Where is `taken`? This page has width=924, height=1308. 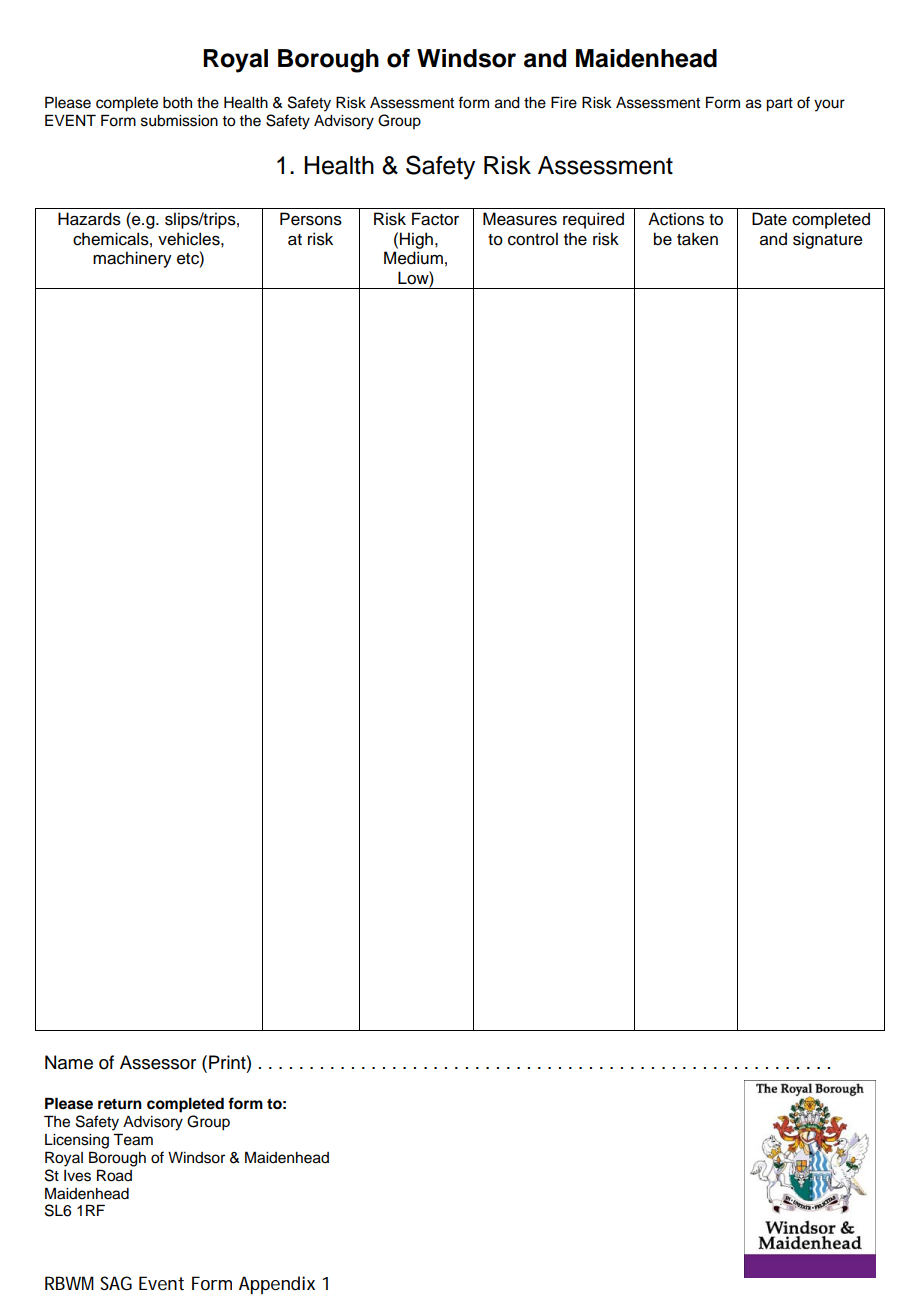 taken is located at coordinates (697, 239).
